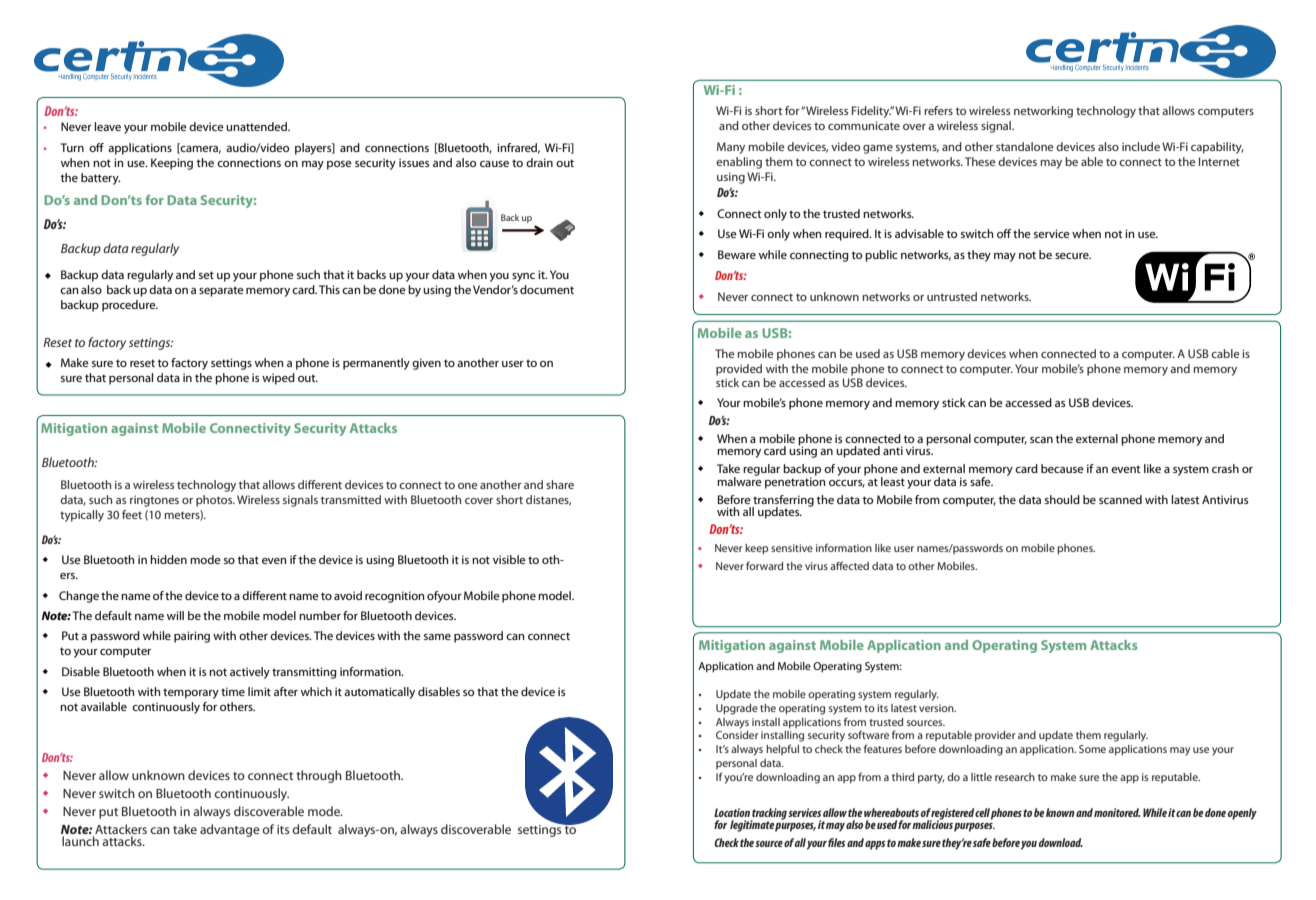 The width and height of the document is (1316, 900). I want to click on advantage, so click(230, 830).
